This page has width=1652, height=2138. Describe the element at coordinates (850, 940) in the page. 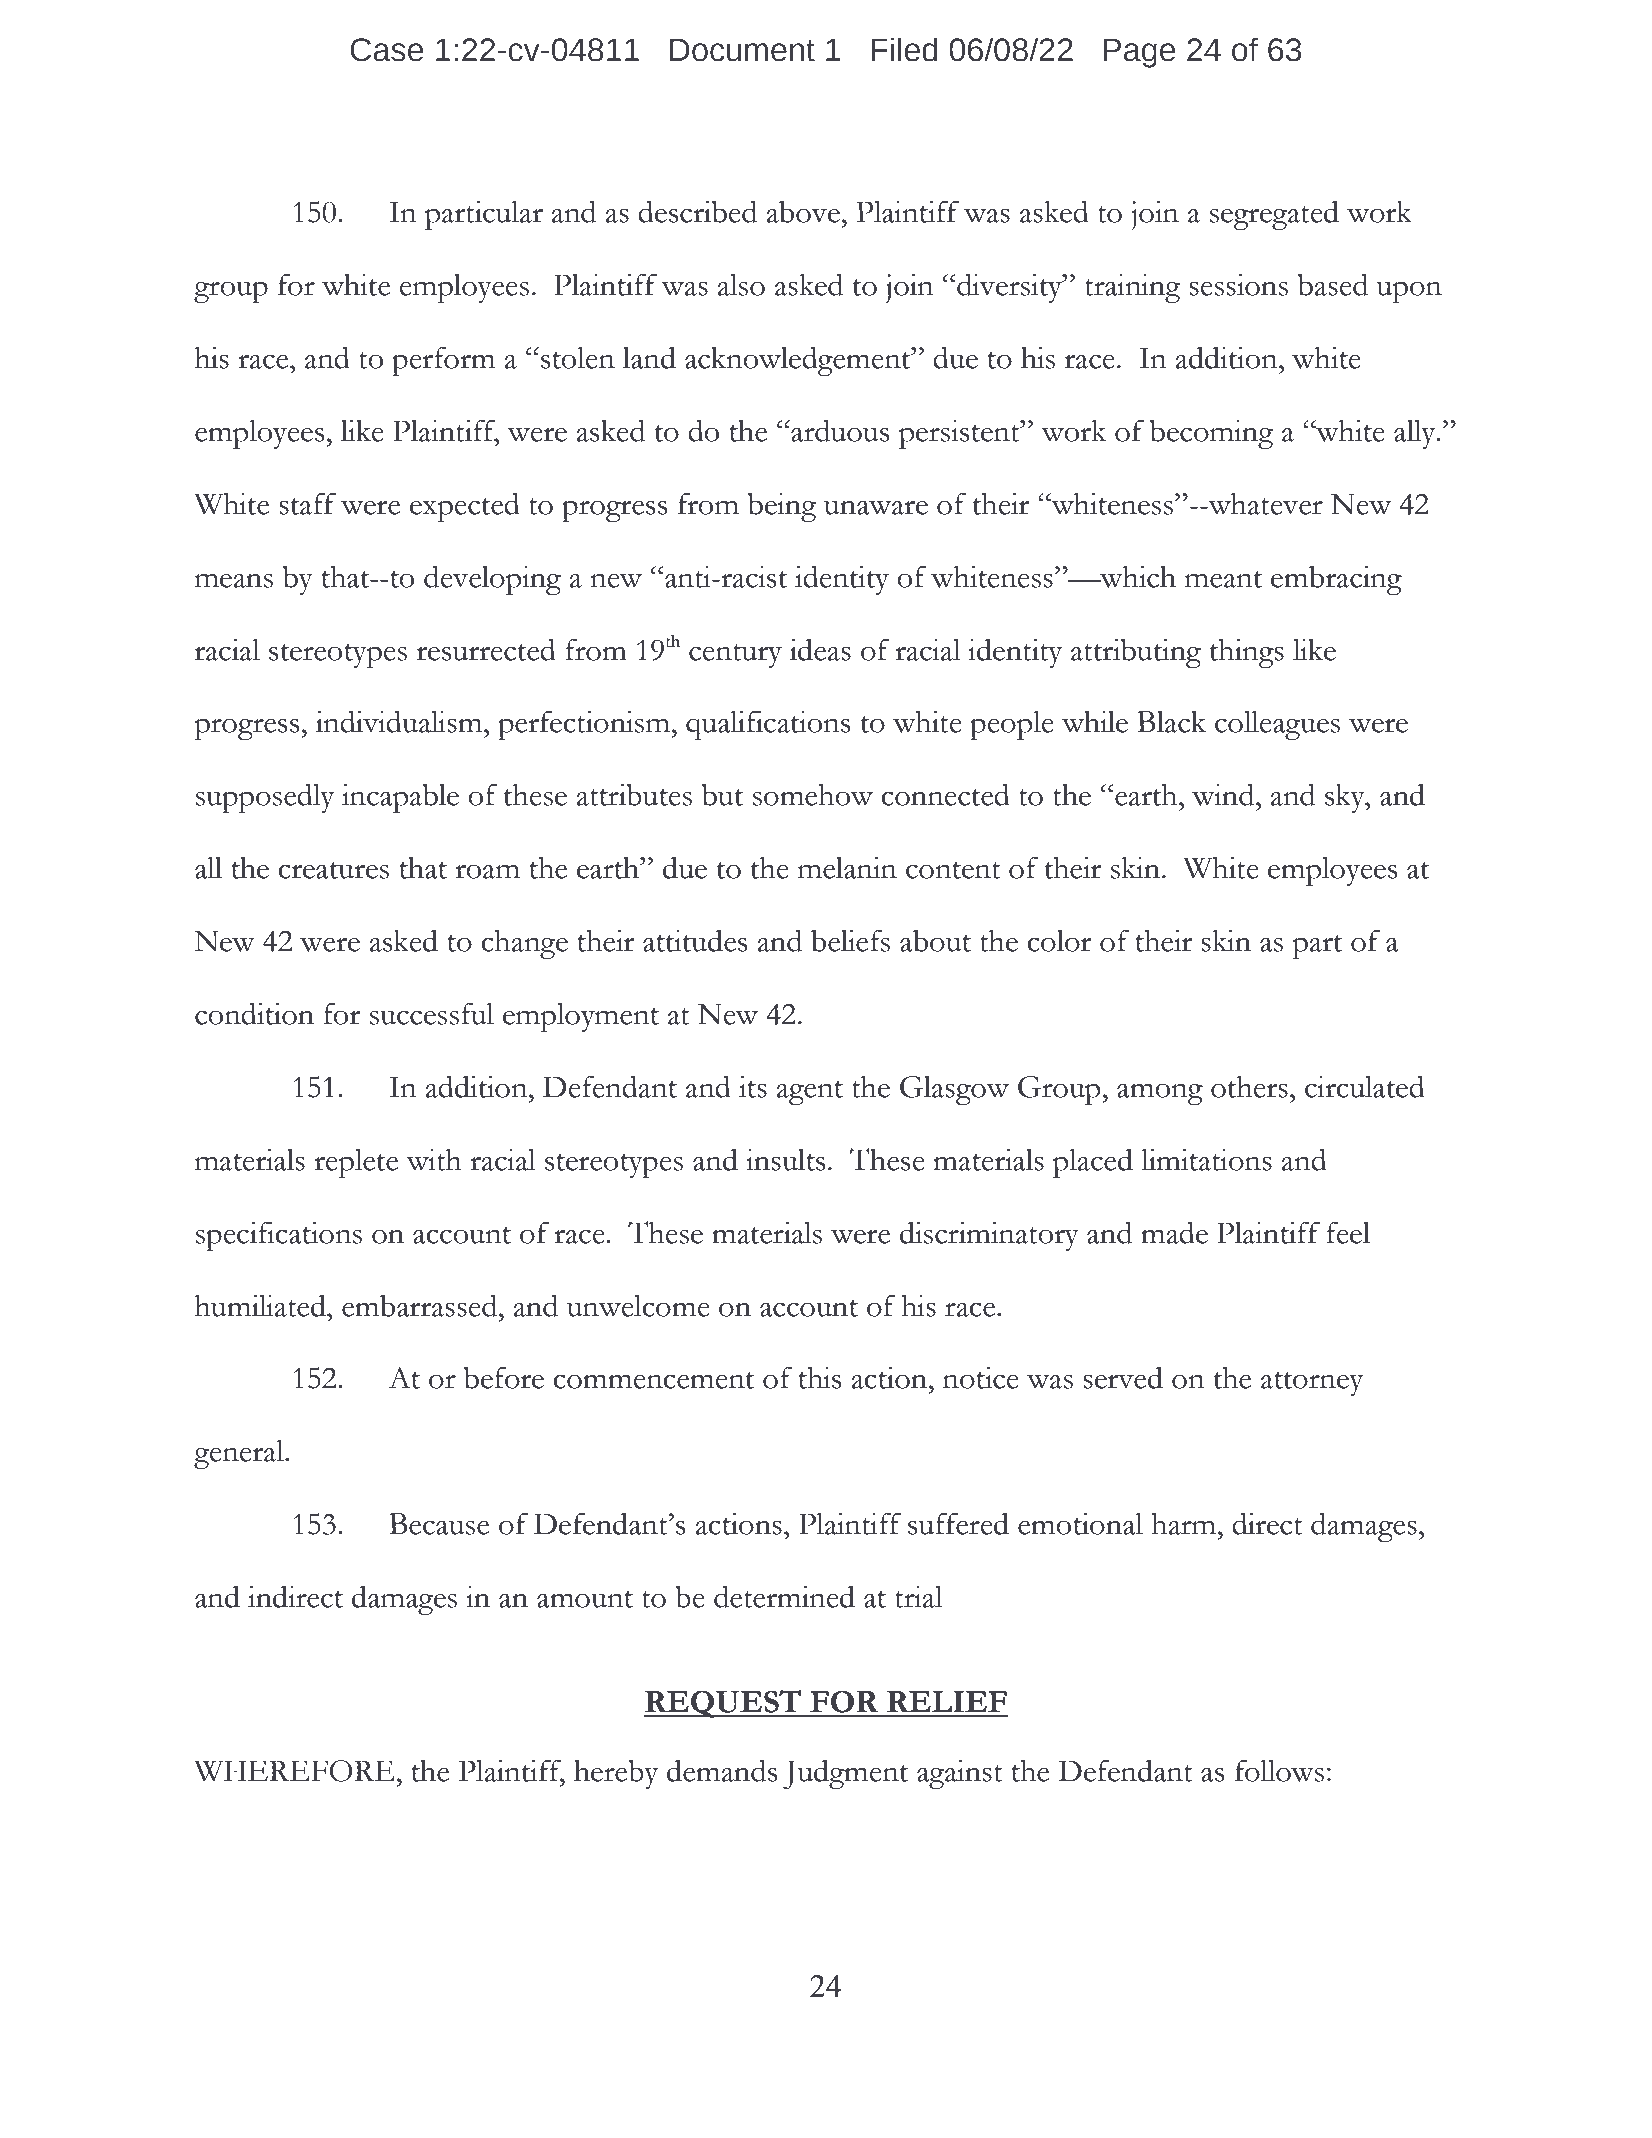

I see `beliefs` at that location.
